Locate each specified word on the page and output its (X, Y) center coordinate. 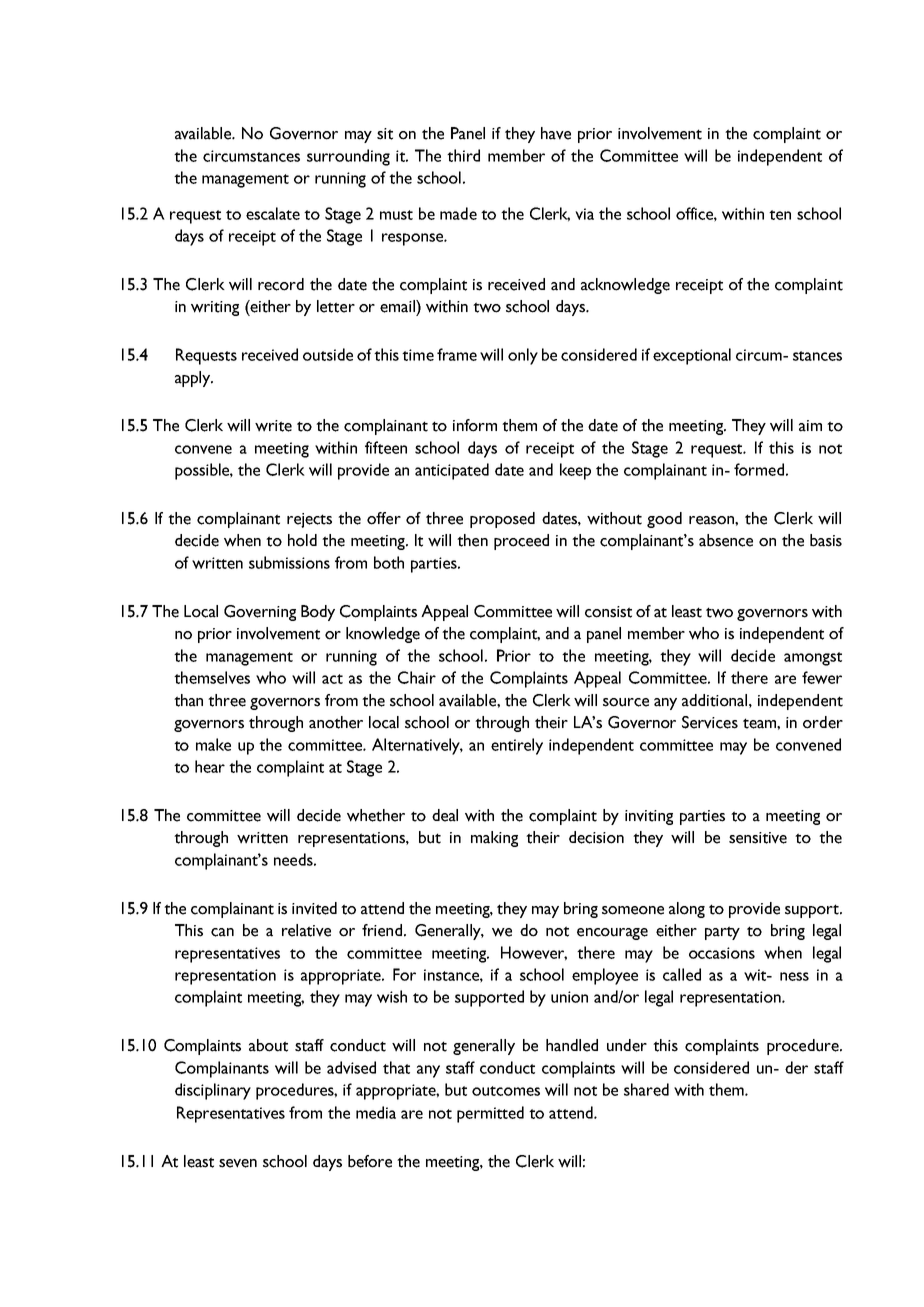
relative (306, 930)
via (584, 214)
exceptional (692, 356)
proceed (521, 542)
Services (710, 722)
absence (726, 540)
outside (328, 354)
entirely (517, 746)
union (569, 997)
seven (238, 1163)
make (213, 744)
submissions (289, 562)
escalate (273, 213)
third (463, 155)
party (722, 933)
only (523, 356)
